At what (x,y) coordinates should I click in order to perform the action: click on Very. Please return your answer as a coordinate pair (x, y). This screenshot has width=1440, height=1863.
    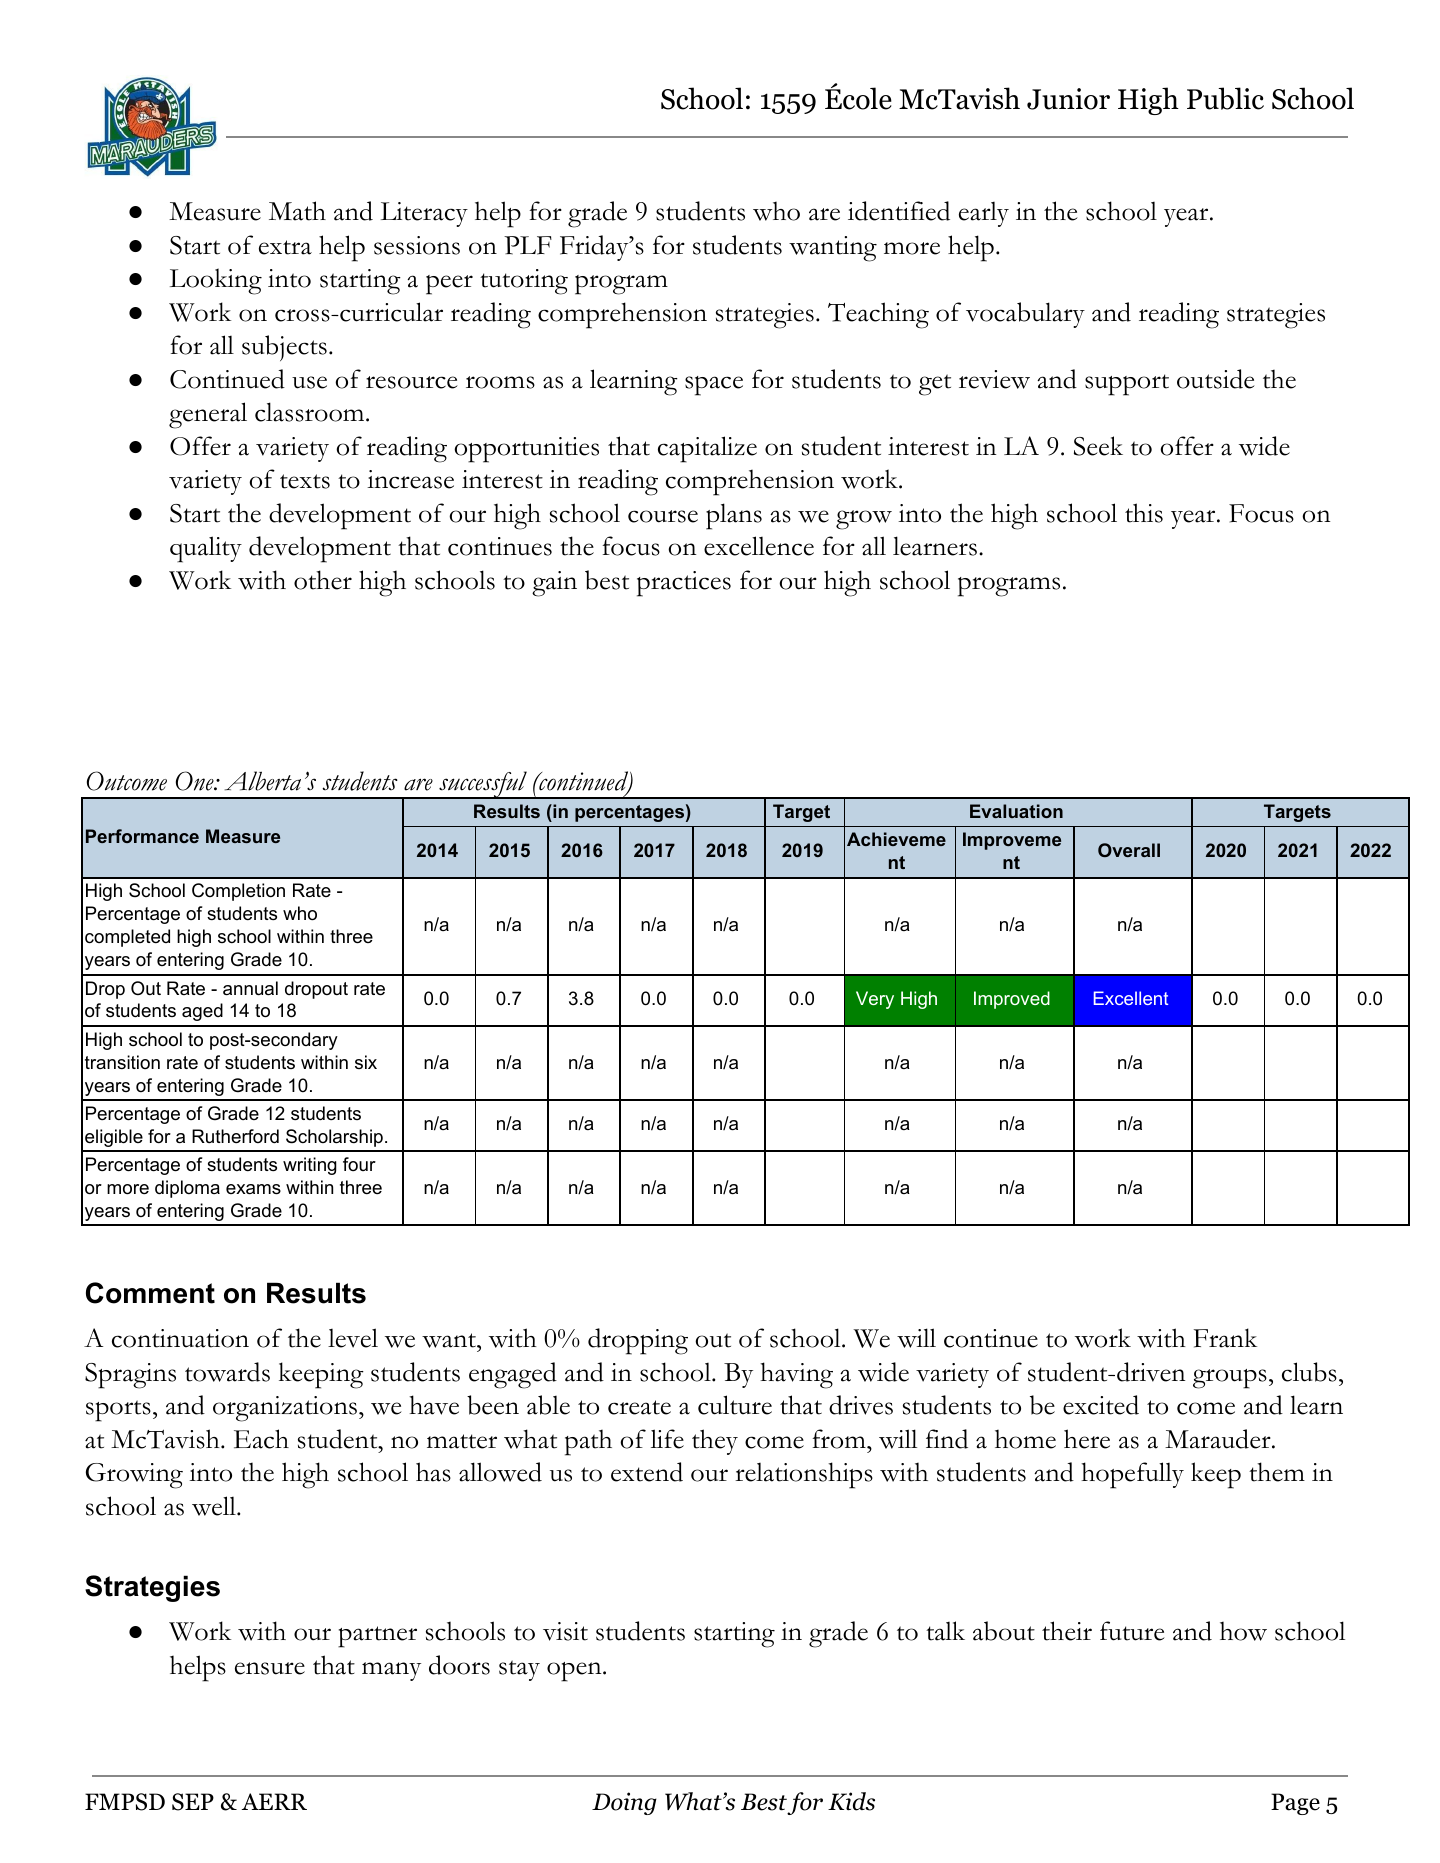
    Looking at the image, I should click on (875, 1000).
